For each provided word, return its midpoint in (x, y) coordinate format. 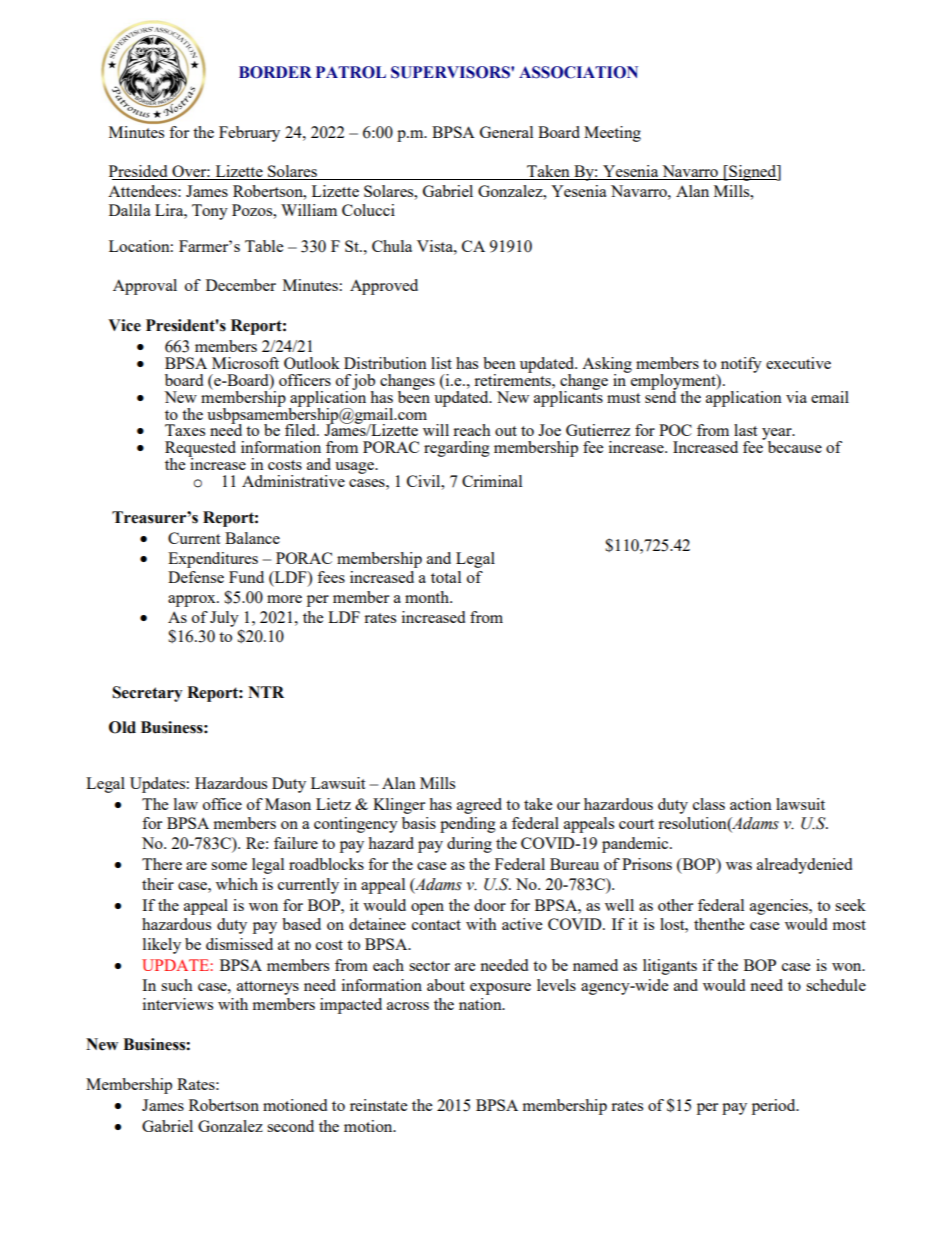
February (249, 134)
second (290, 1126)
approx (193, 601)
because (795, 447)
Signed (753, 173)
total (446, 577)
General (506, 132)
